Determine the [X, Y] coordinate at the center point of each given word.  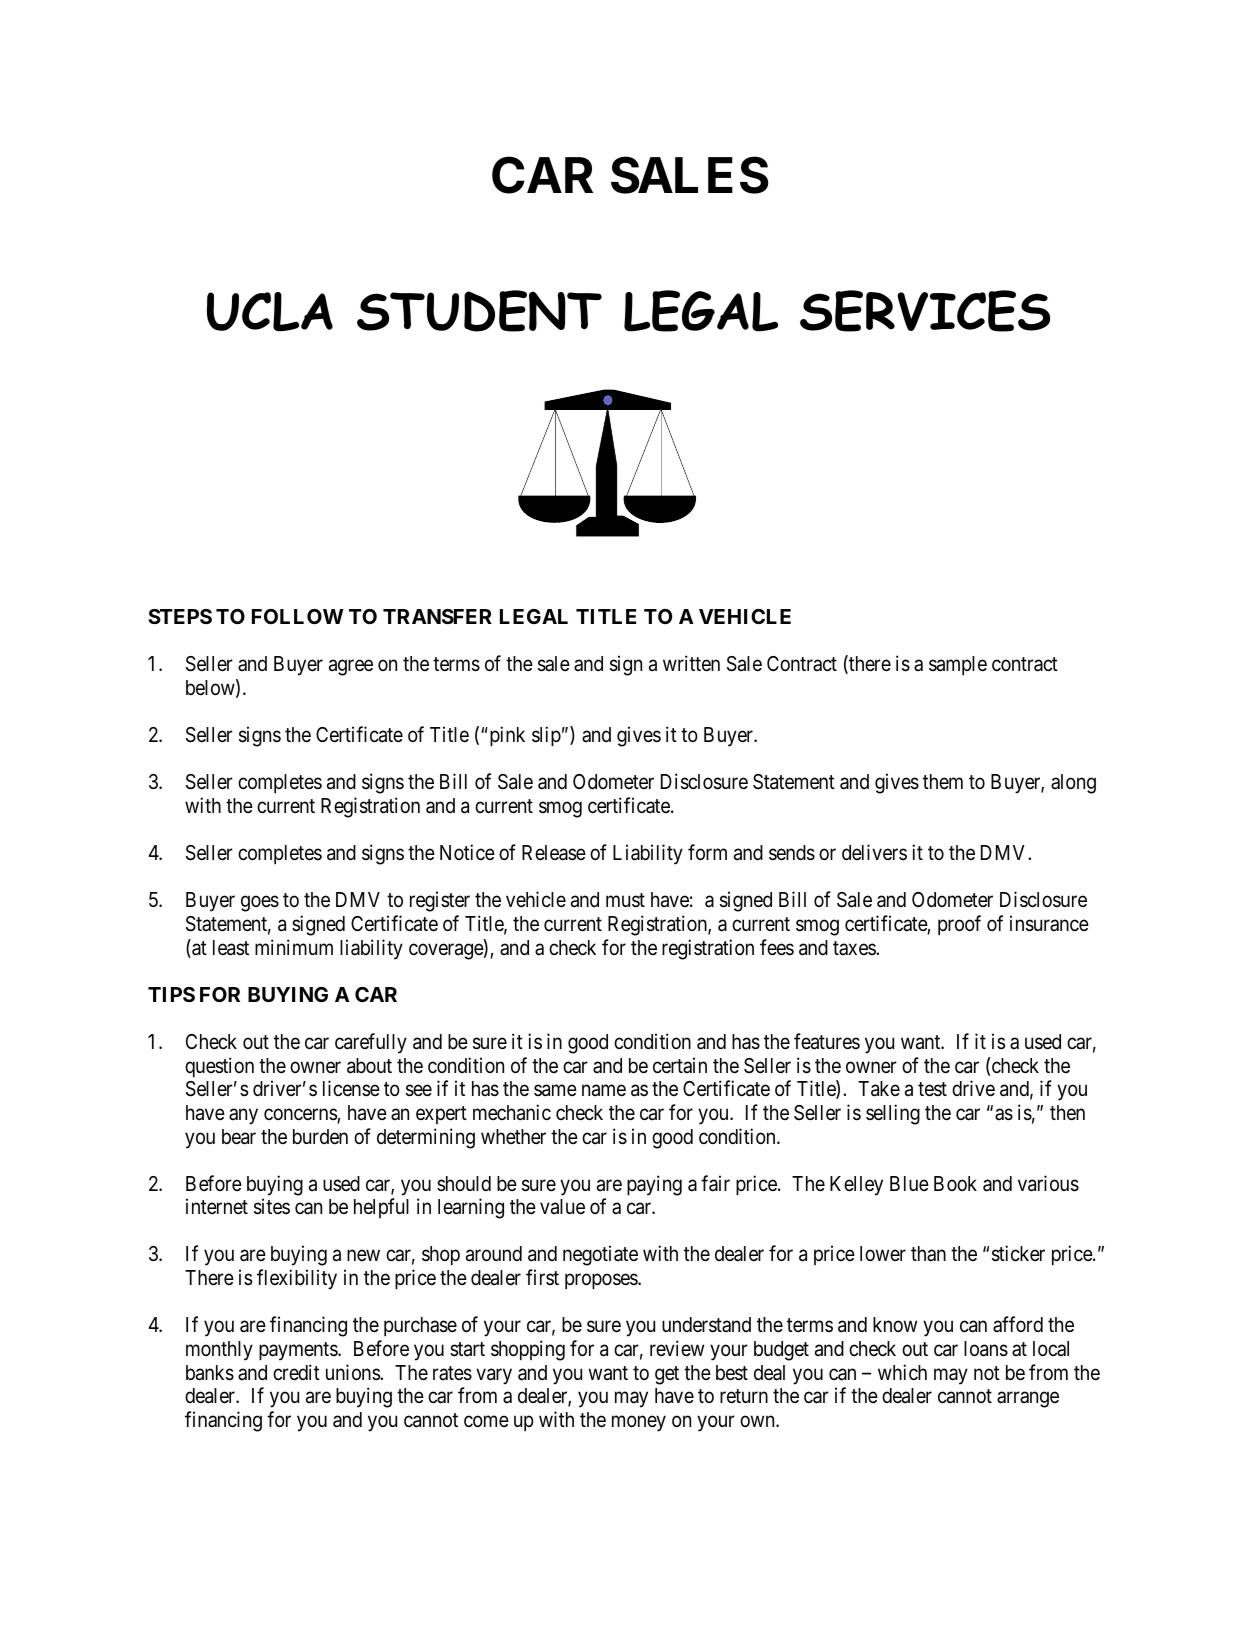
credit [296, 1372]
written [691, 663]
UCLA [270, 312]
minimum [294, 947]
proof [959, 925]
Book [955, 1183]
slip [546, 736]
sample [958, 665]
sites [272, 1206]
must [625, 900]
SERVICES [925, 311]
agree [351, 668]
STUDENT [479, 311]
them [943, 782]
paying [654, 1185]
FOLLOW [298, 616]
